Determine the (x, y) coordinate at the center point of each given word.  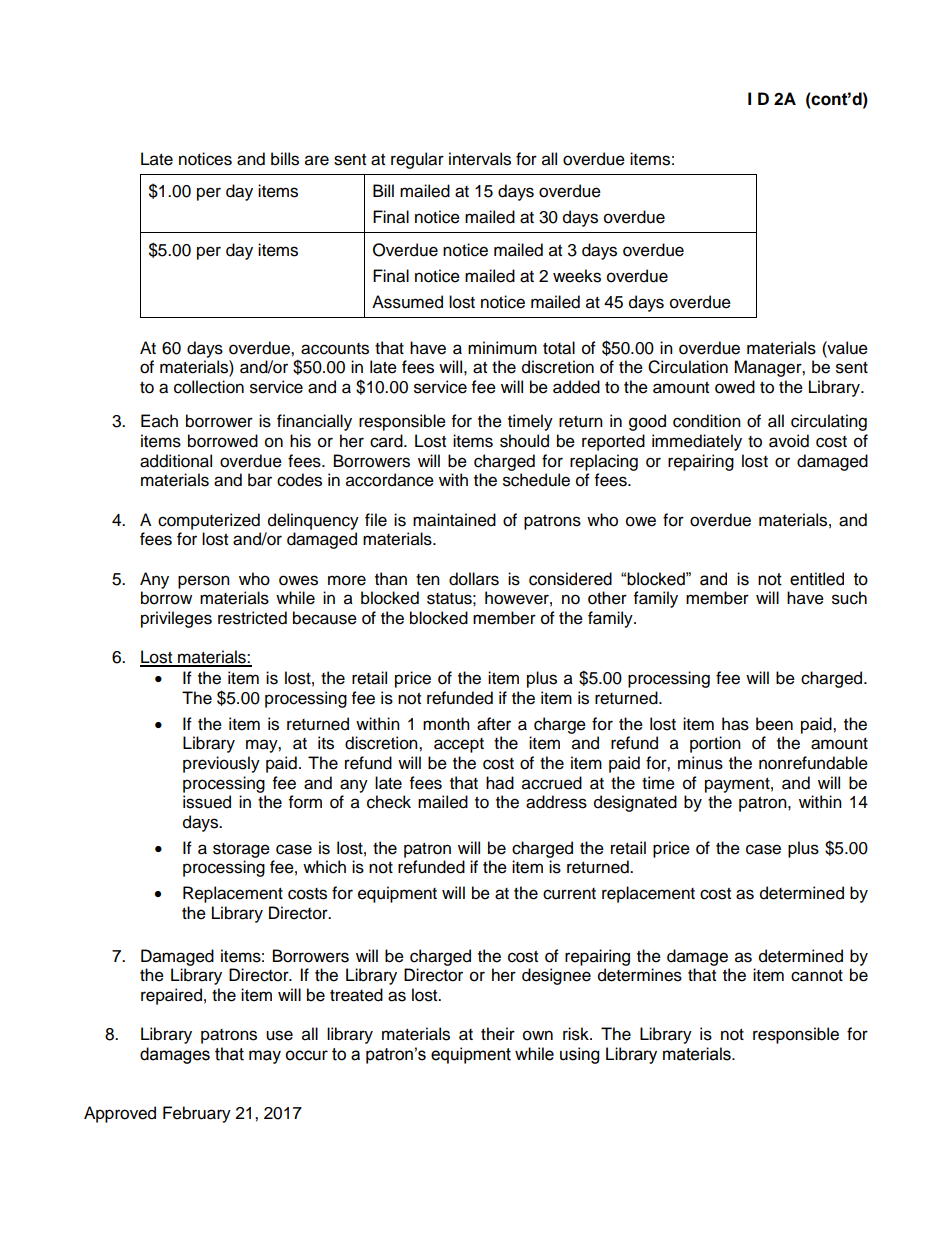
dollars (474, 579)
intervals (480, 159)
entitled (817, 579)
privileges (176, 619)
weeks (577, 276)
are (317, 160)
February (197, 1114)
